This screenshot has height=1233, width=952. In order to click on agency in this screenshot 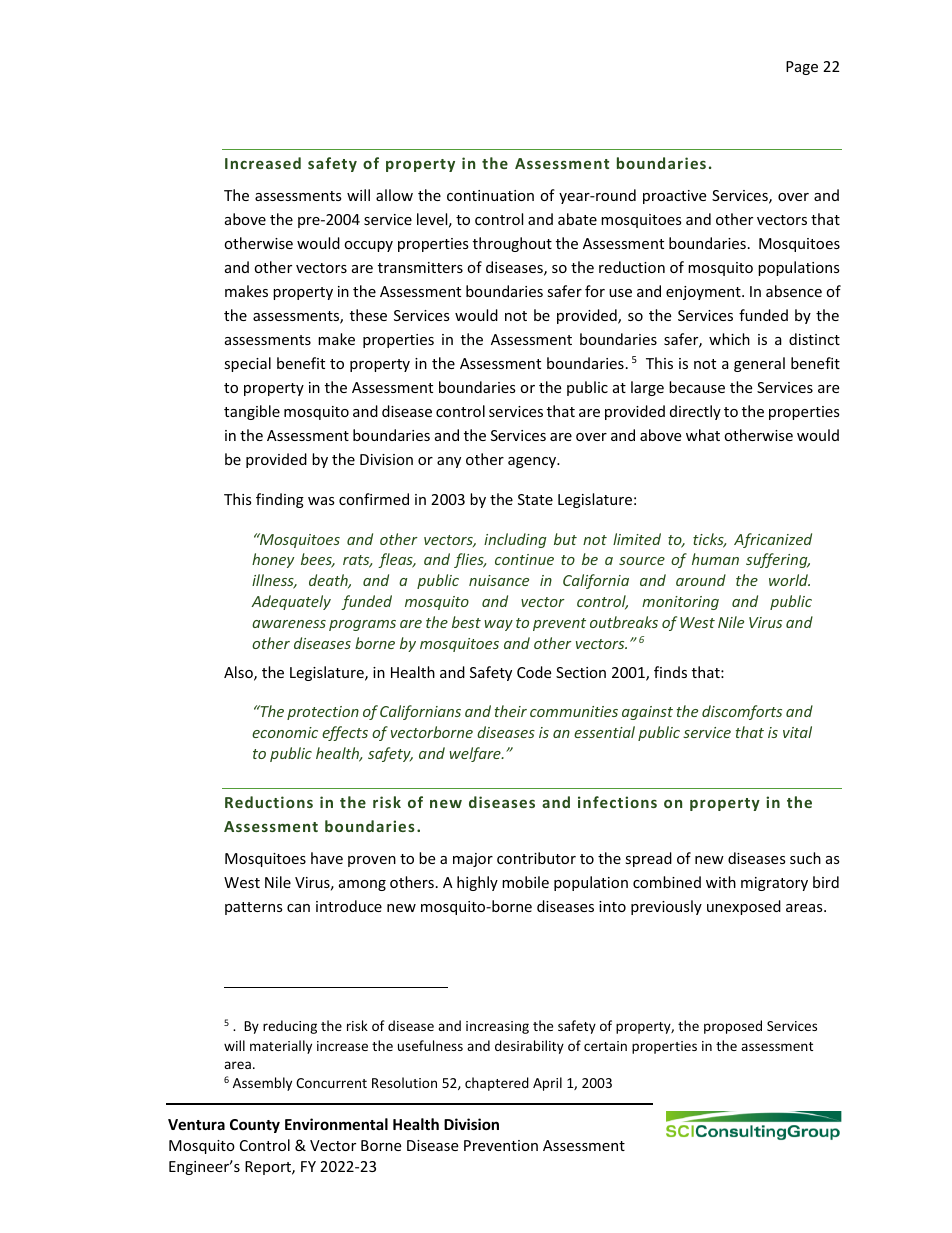, I will do `click(533, 462)`.
